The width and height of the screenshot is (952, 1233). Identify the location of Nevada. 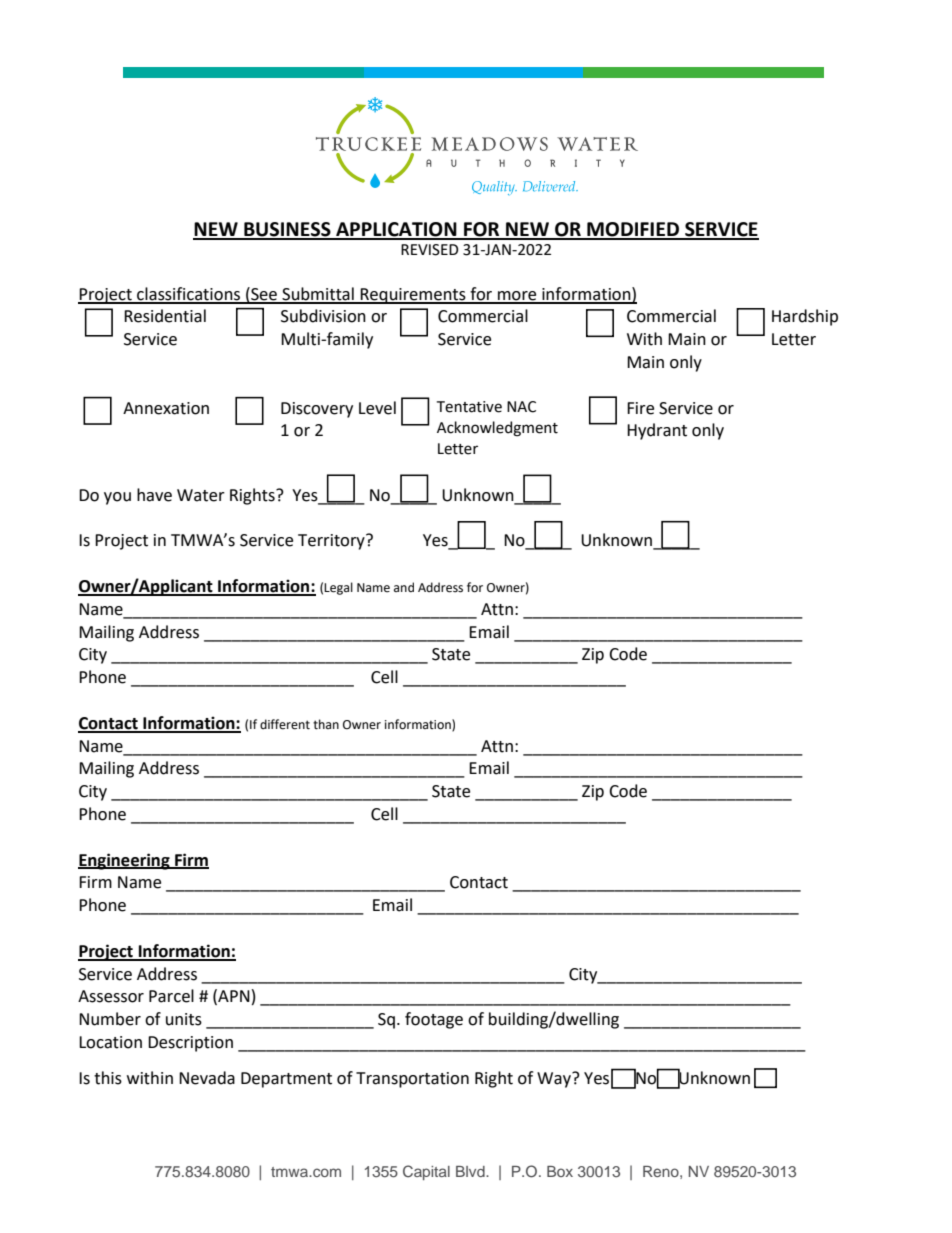
(207, 1078).
